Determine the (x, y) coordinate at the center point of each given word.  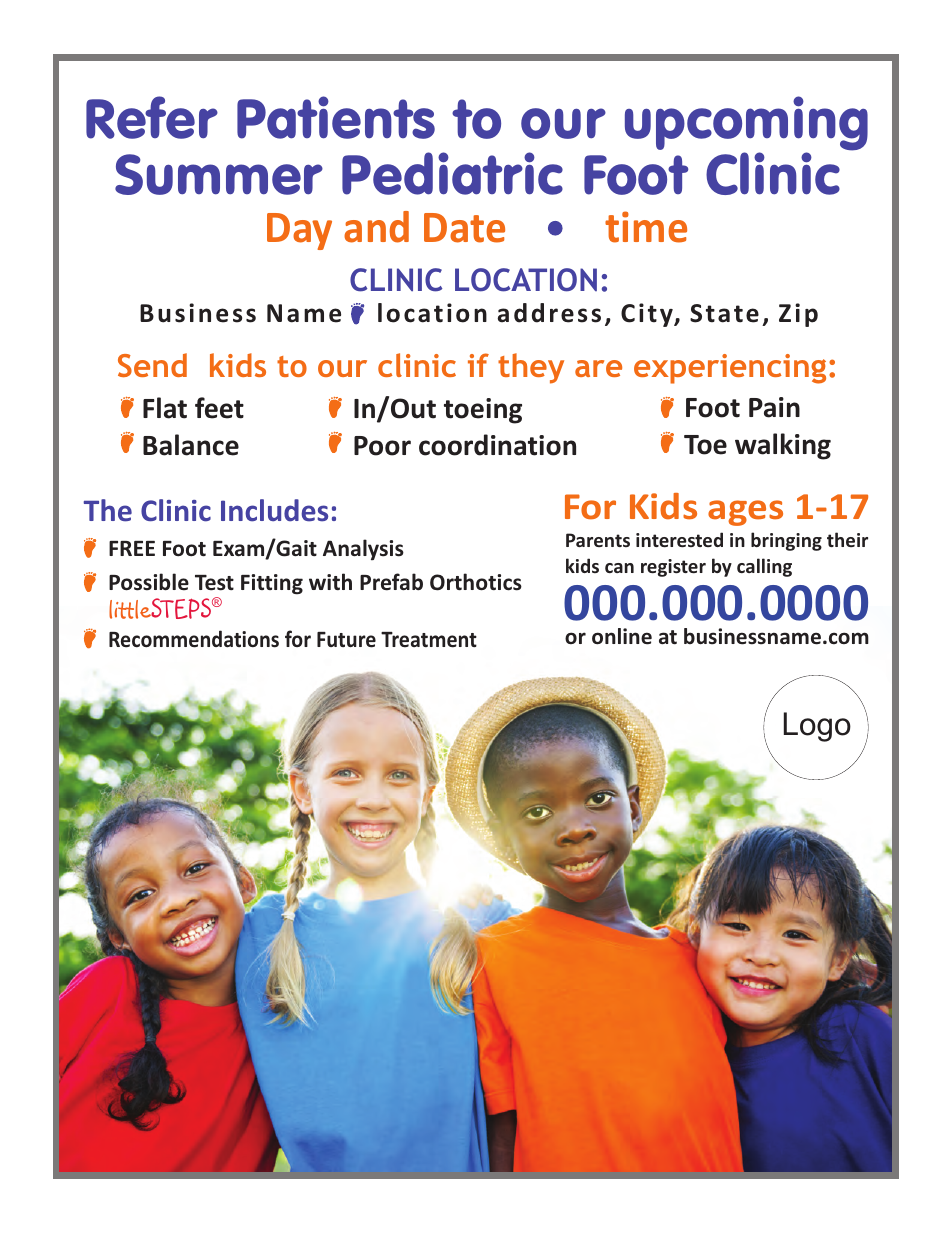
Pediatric (452, 173)
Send (152, 365)
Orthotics (476, 582)
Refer (152, 117)
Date (464, 228)
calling (764, 567)
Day (299, 231)
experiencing (730, 369)
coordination (497, 445)
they (531, 368)
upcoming (746, 125)
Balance (191, 445)
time (646, 227)
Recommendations (194, 639)
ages (745, 513)
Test (214, 583)
